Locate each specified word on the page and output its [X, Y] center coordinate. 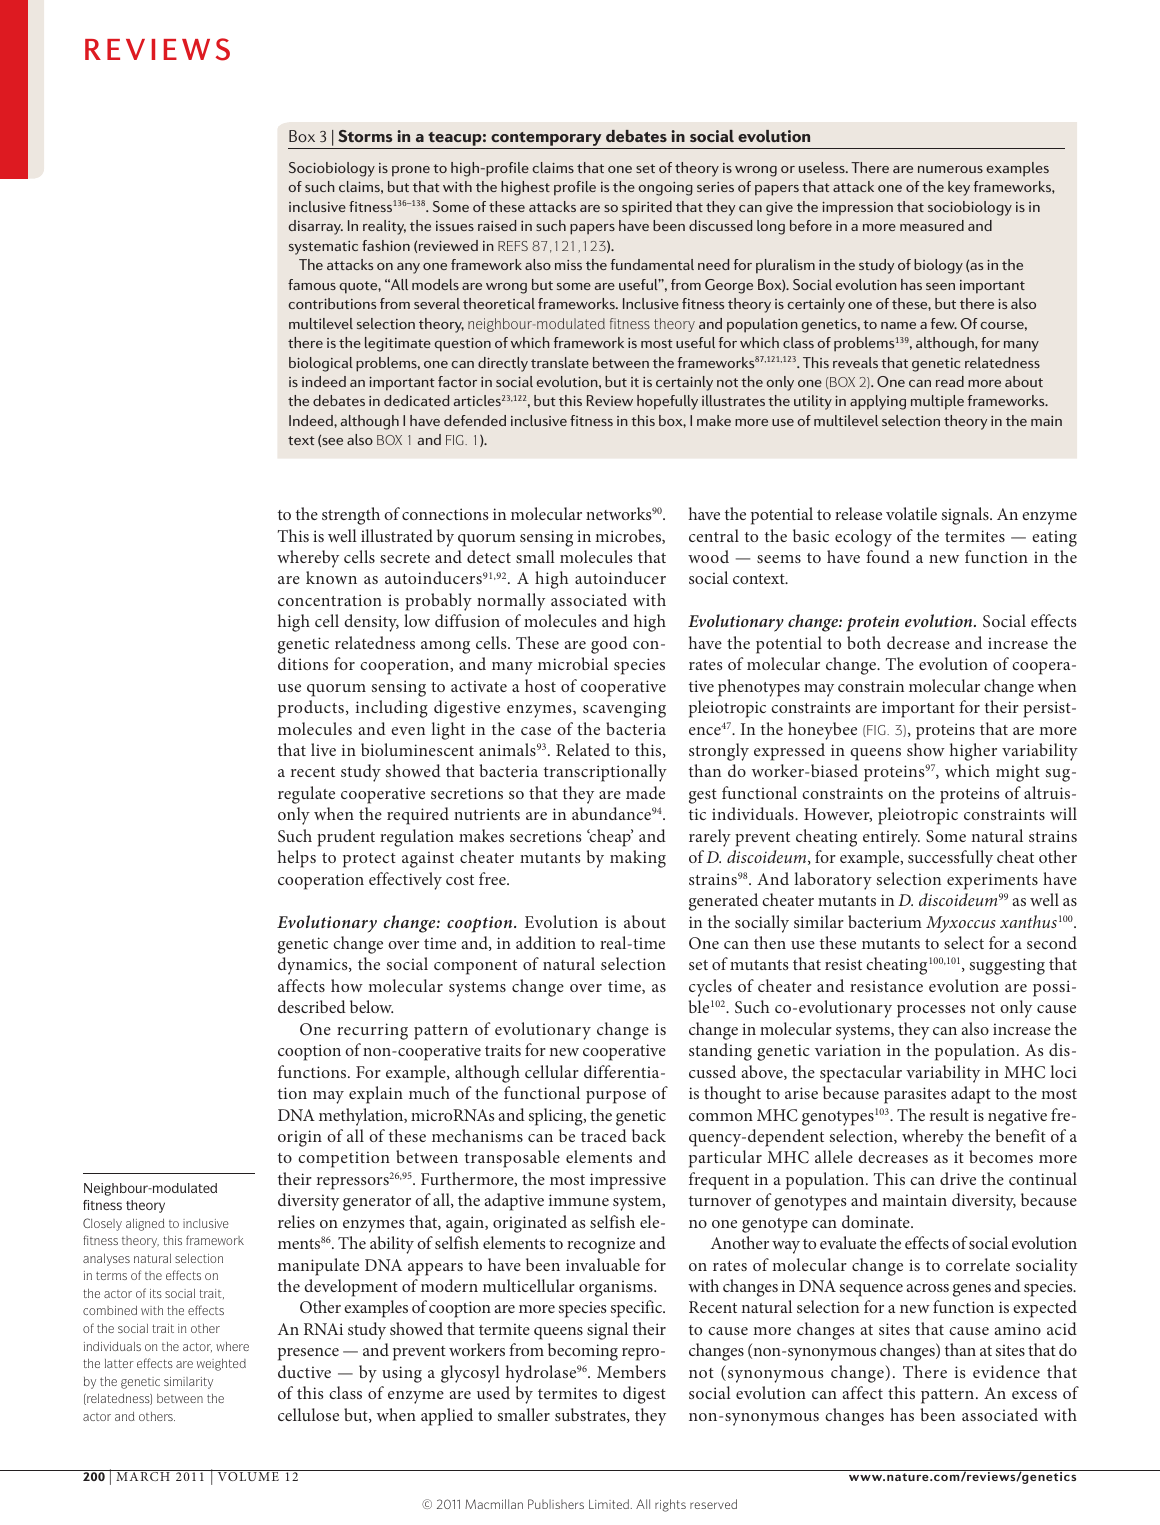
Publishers [556, 1504]
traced [604, 1135]
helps [297, 859]
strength [351, 516]
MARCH [143, 1475]
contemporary [546, 140]
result [949, 1114]
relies [296, 1221]
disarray [315, 227]
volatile [911, 513]
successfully [950, 859]
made [645, 792]
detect [489, 556]
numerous [950, 169]
